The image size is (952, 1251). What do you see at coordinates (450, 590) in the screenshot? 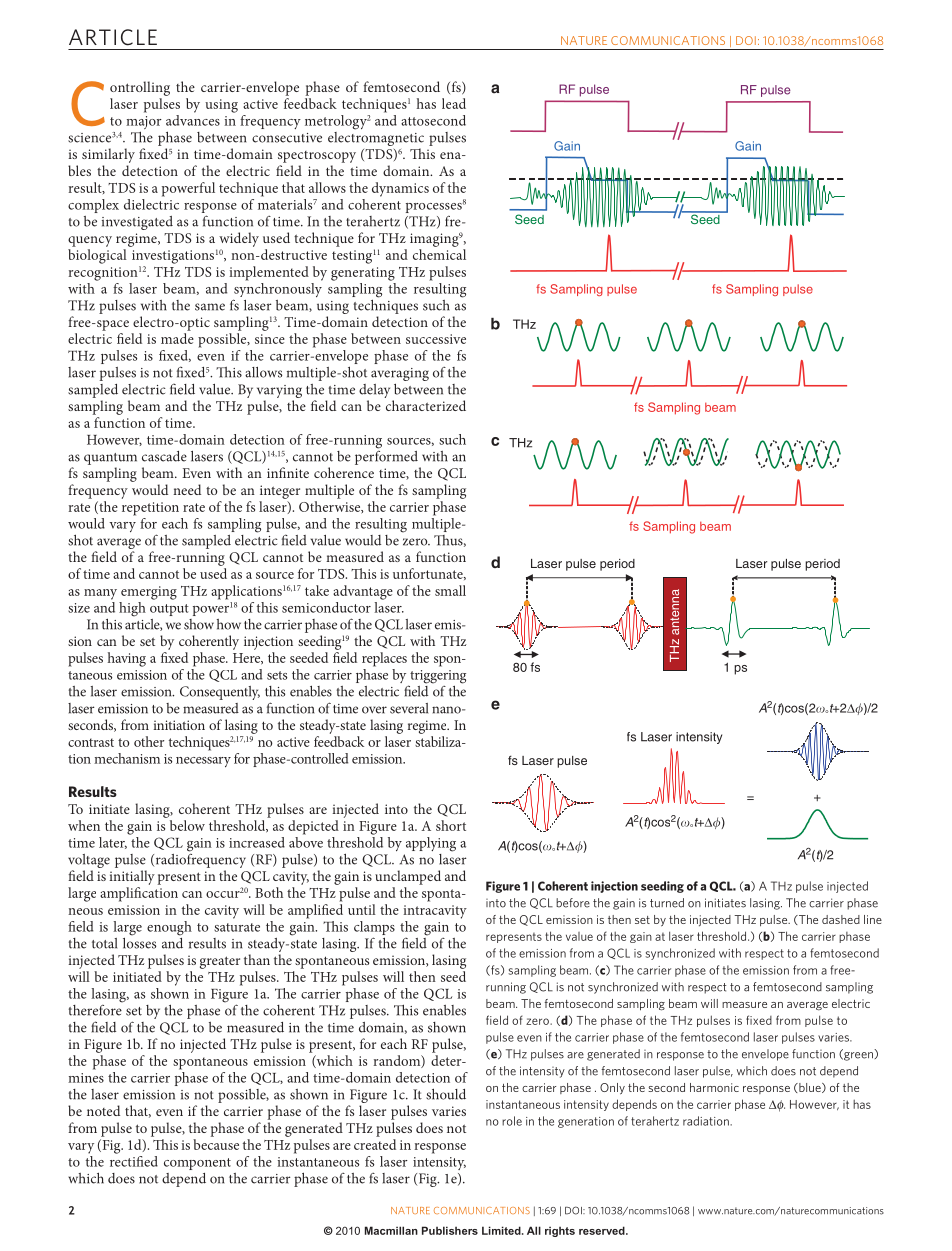
I see `small` at bounding box center [450, 590].
